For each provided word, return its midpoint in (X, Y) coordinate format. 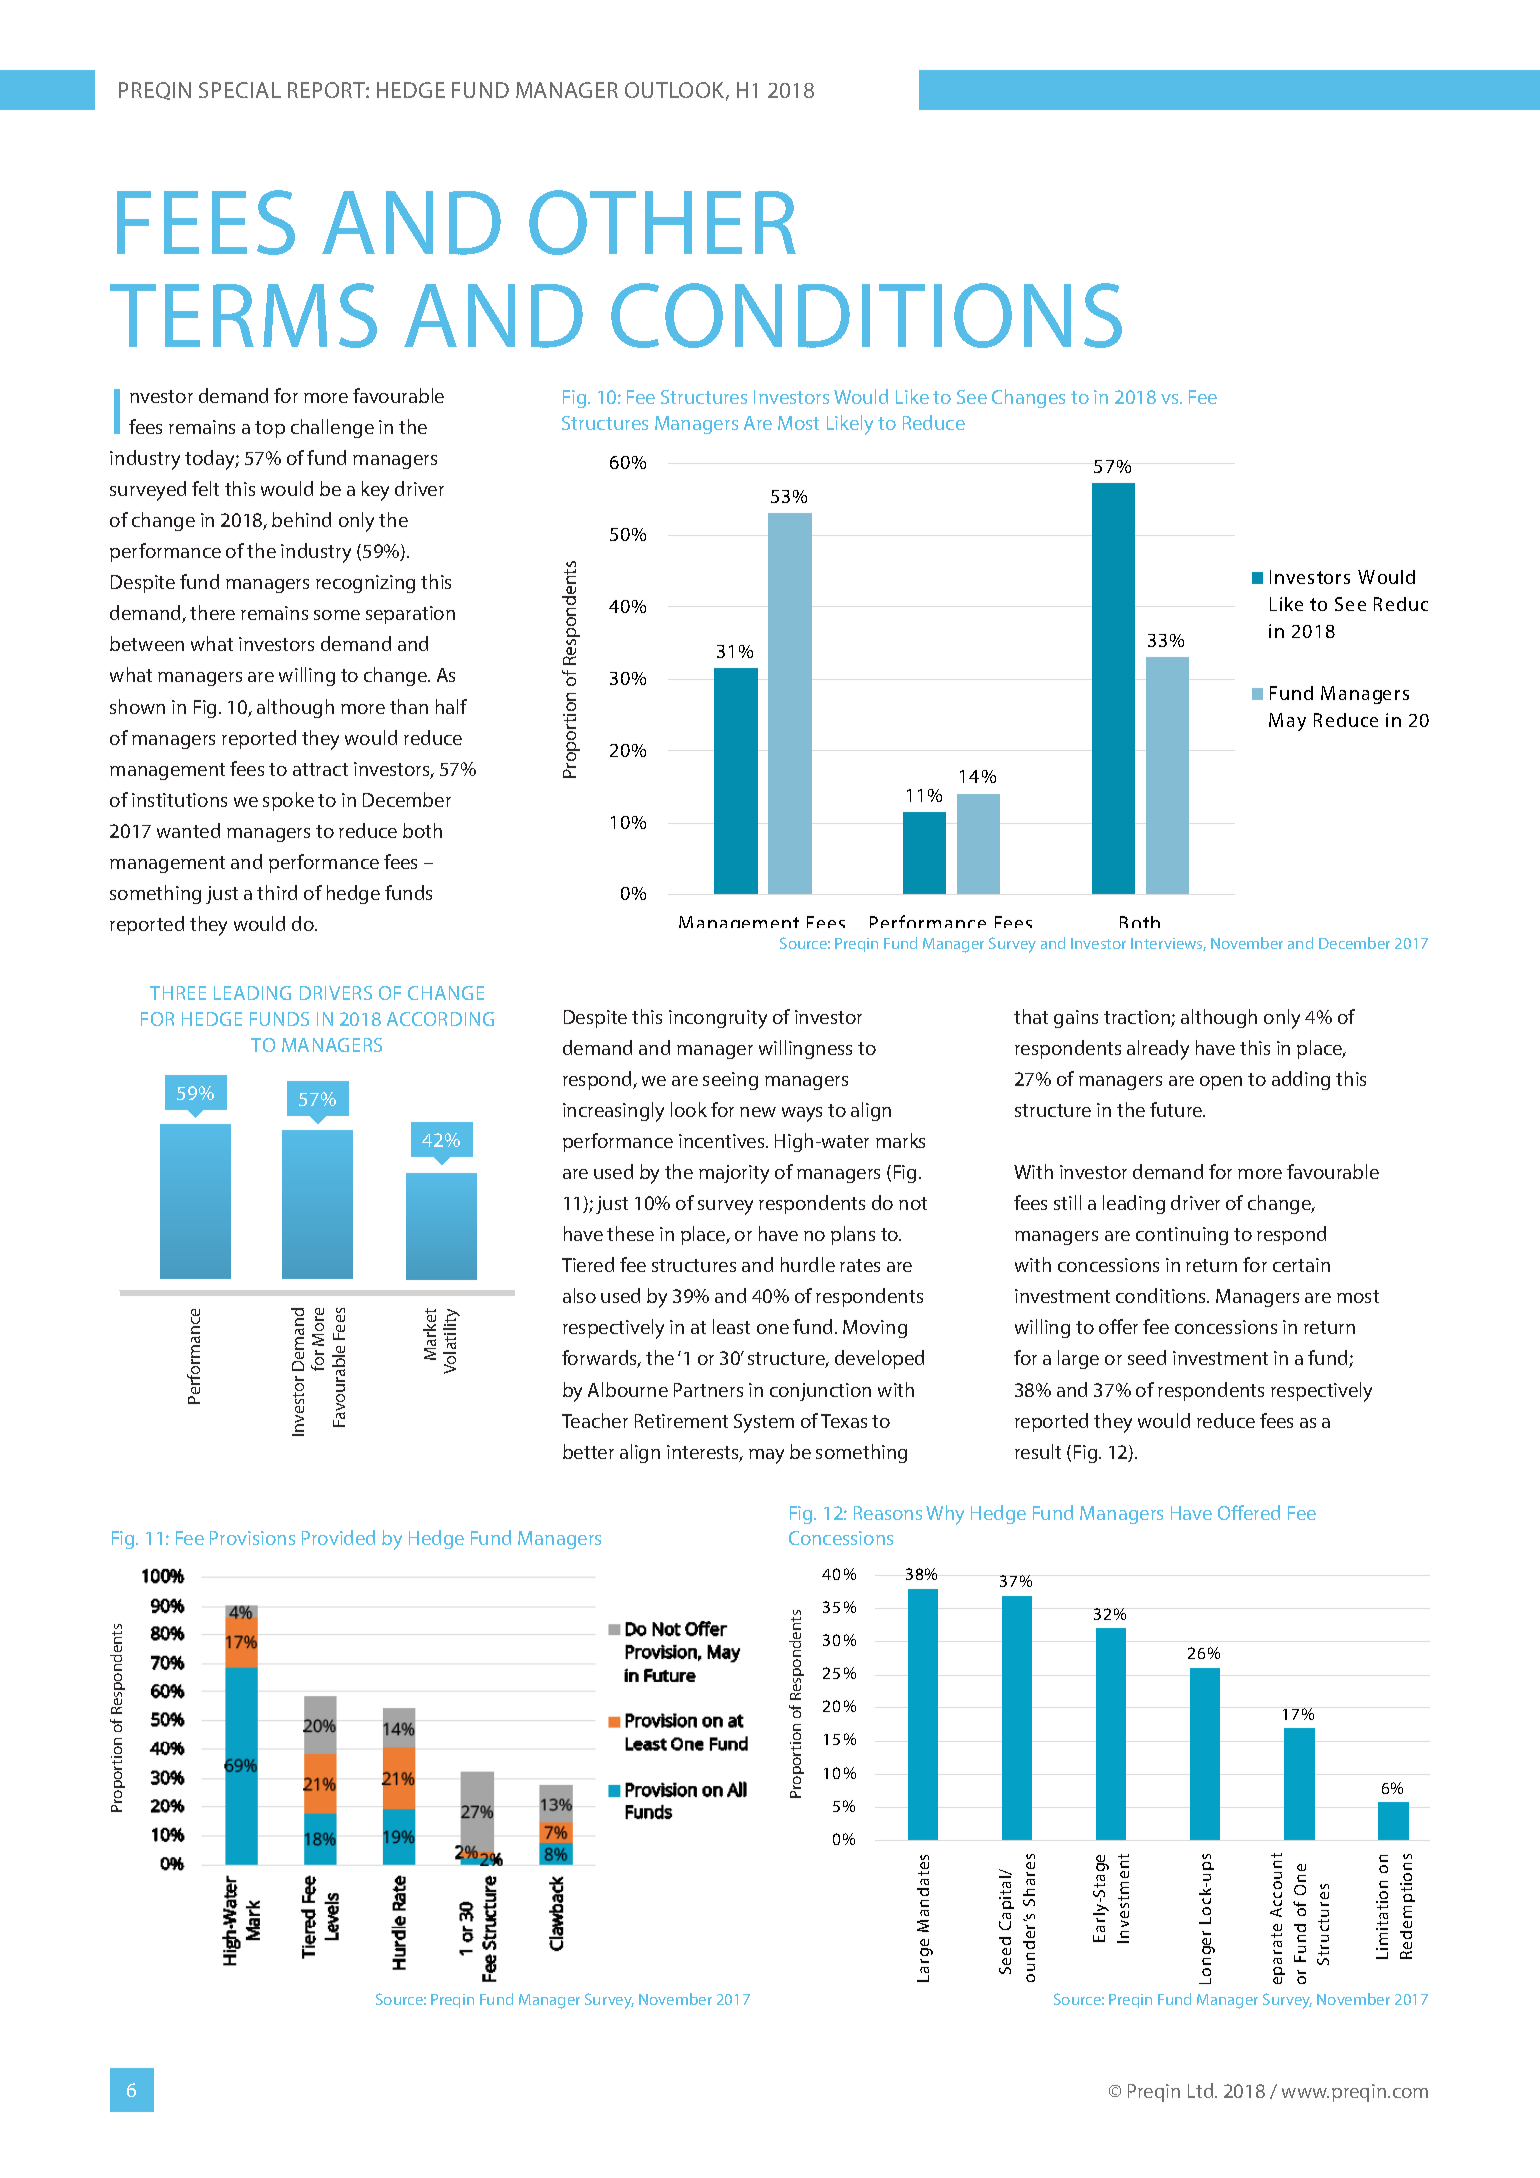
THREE (178, 993)
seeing (730, 1081)
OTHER (662, 222)
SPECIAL (240, 90)
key (375, 491)
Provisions (252, 1538)
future (1177, 1109)
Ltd (1202, 2090)
